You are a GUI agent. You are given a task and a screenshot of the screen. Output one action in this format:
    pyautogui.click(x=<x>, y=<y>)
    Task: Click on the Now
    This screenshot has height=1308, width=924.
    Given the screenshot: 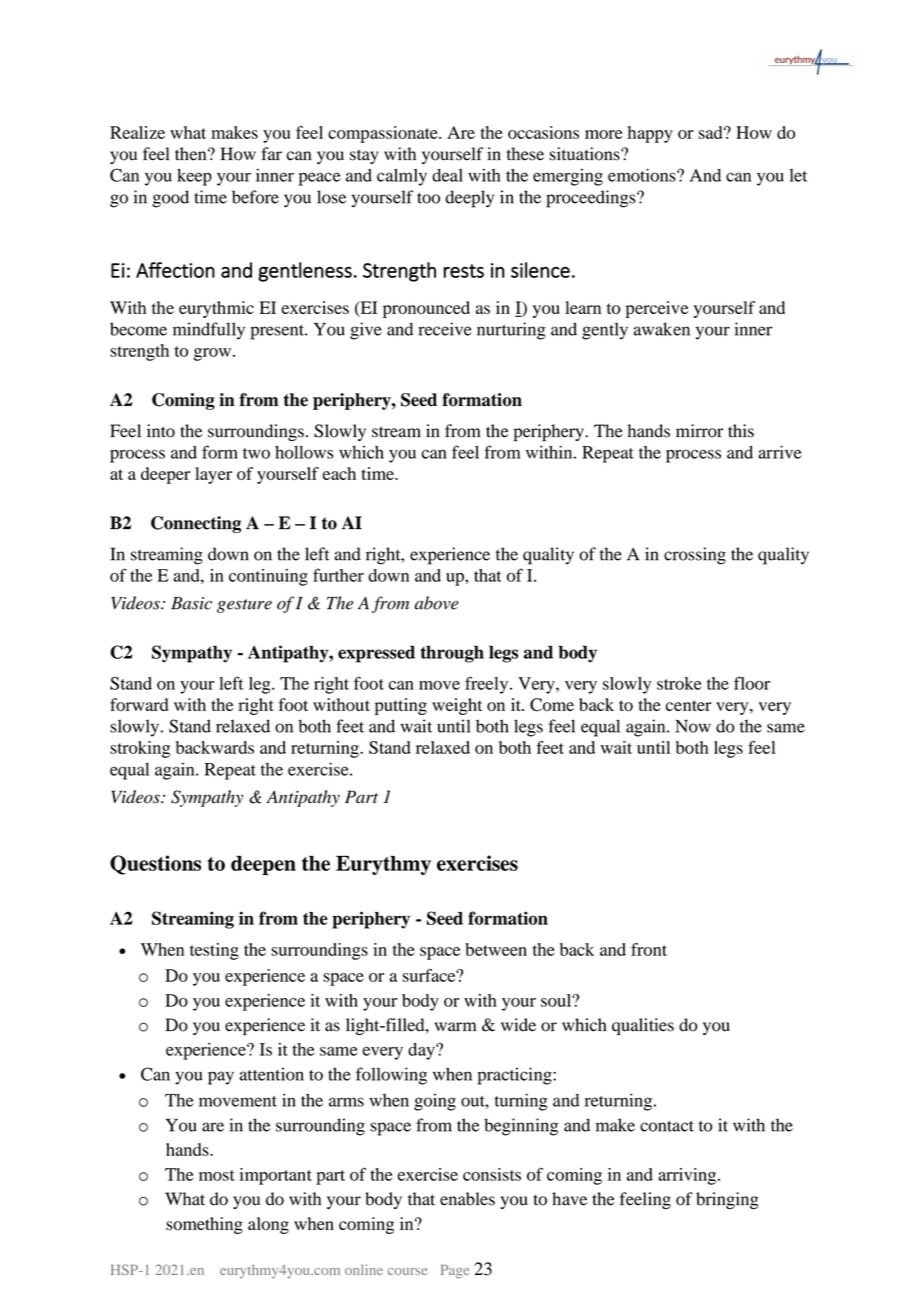 What is the action you would take?
    pyautogui.click(x=693, y=726)
